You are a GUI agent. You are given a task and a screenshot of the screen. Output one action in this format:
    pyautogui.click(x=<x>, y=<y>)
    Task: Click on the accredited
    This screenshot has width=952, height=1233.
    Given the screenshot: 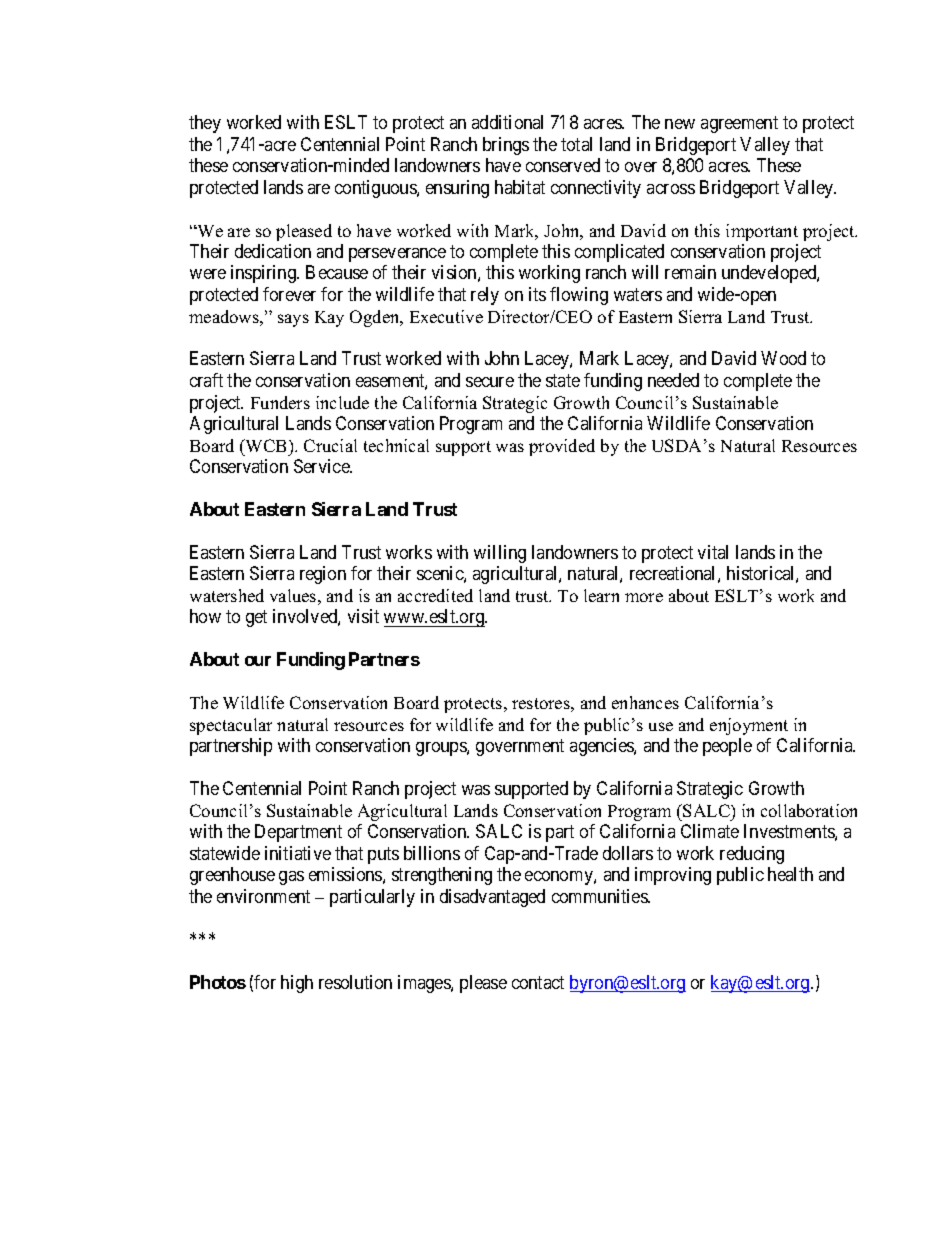 What is the action you would take?
    pyautogui.click(x=435, y=595)
